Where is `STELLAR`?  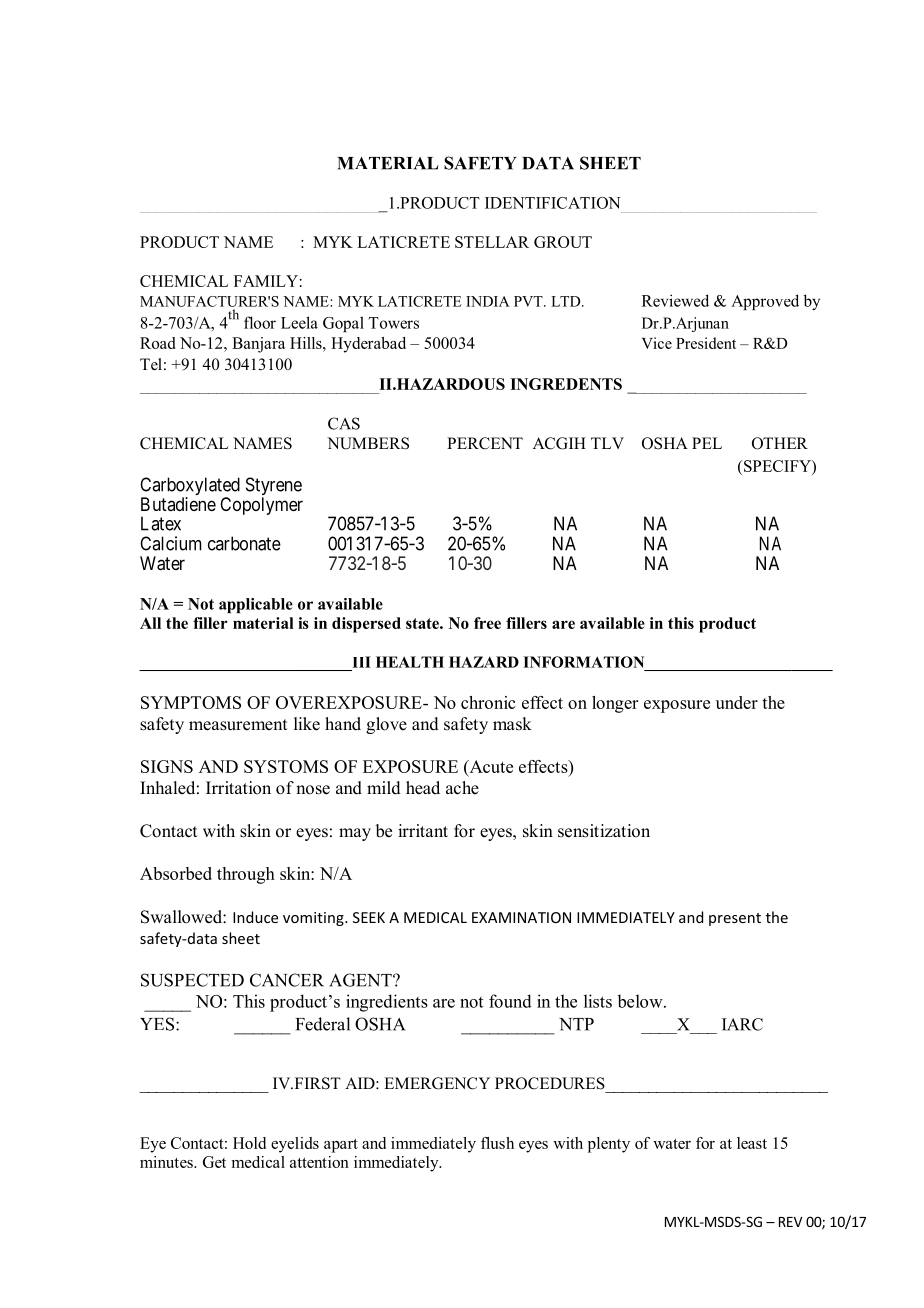 STELLAR is located at coordinates (492, 242).
